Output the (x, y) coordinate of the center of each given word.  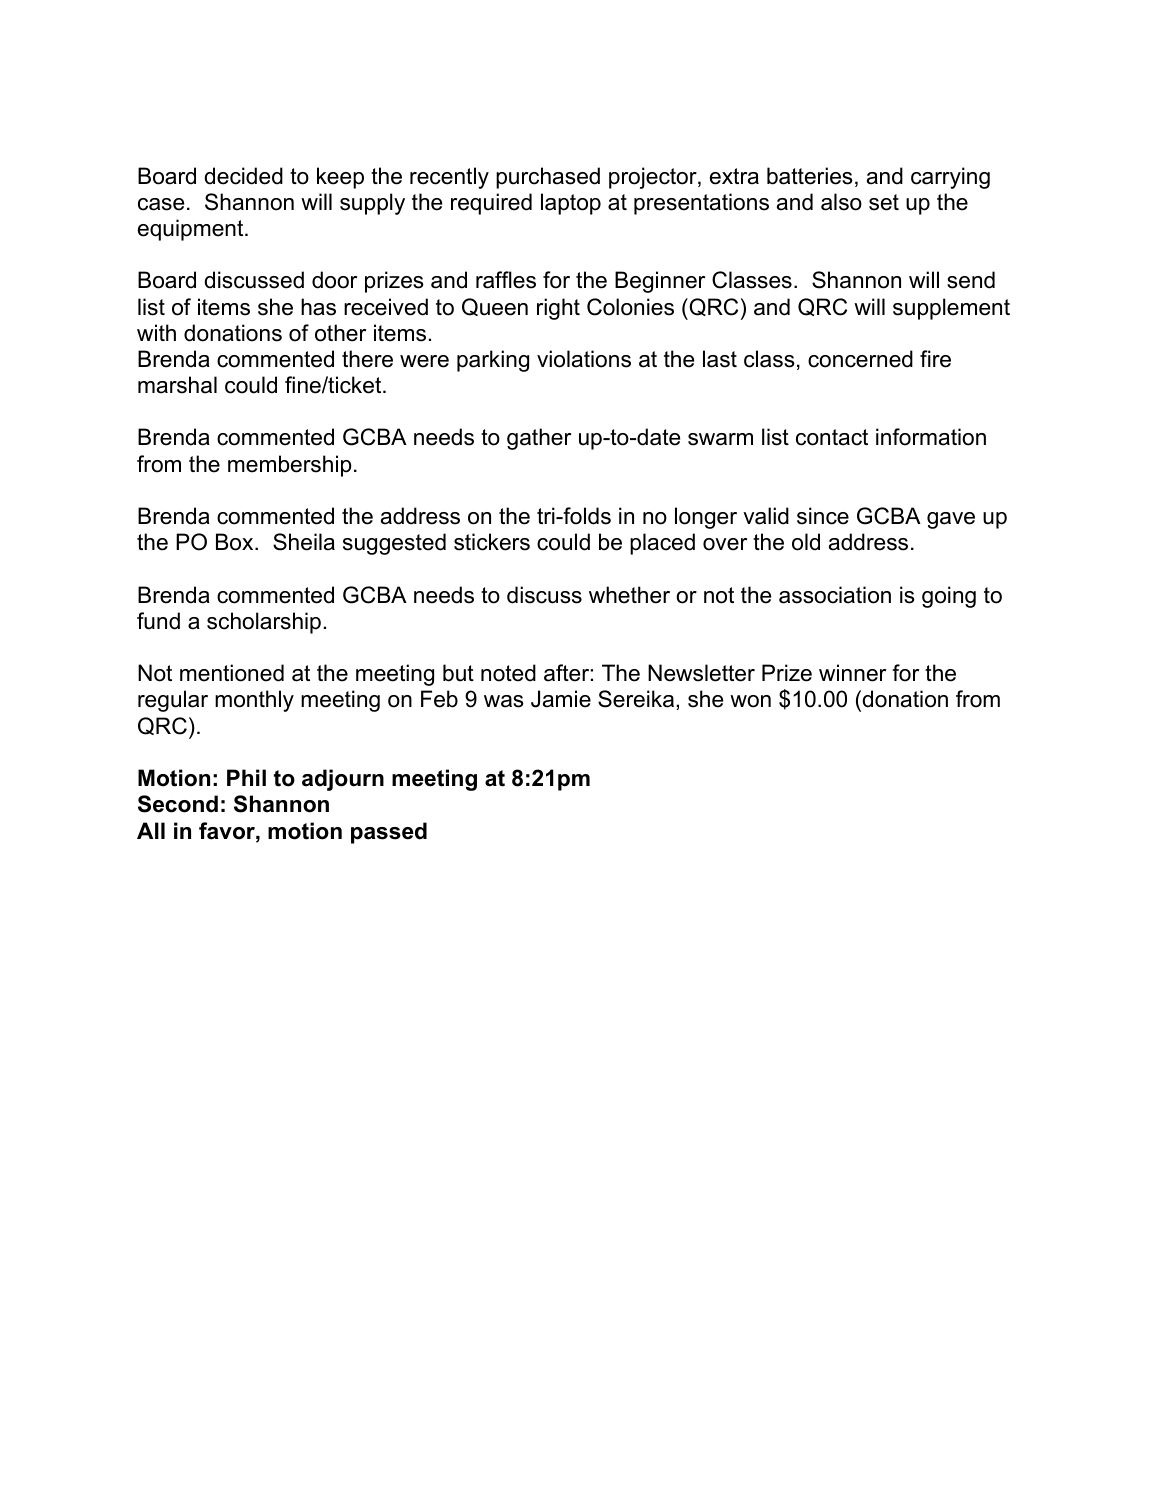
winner (852, 673)
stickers (492, 542)
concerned (860, 359)
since (823, 516)
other (340, 333)
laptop (571, 204)
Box (236, 542)
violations (584, 359)
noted (508, 673)
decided (243, 176)
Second (178, 804)
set (884, 202)
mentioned (232, 673)
